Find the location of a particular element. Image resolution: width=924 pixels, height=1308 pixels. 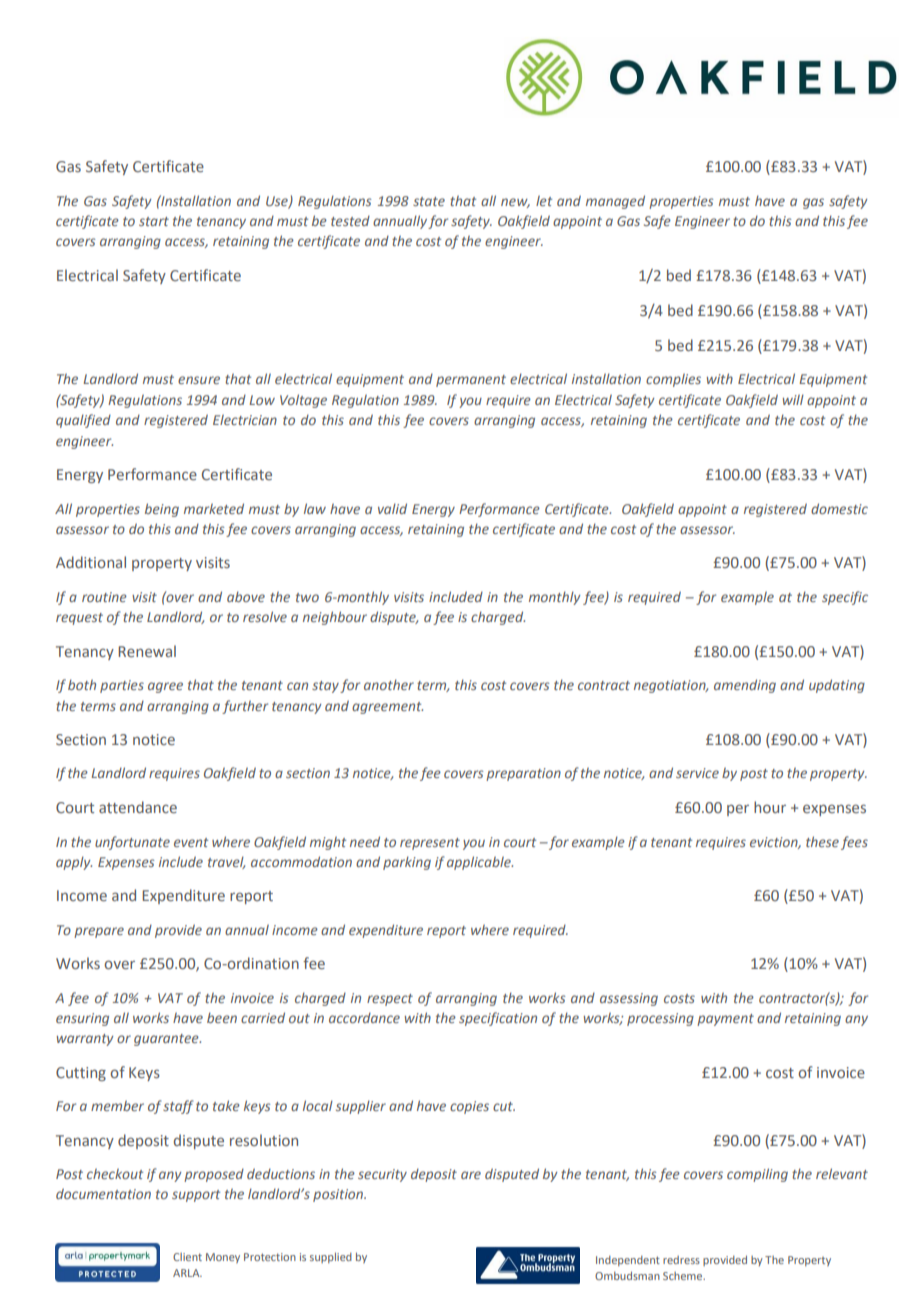

parties is located at coordinates (122, 686).
